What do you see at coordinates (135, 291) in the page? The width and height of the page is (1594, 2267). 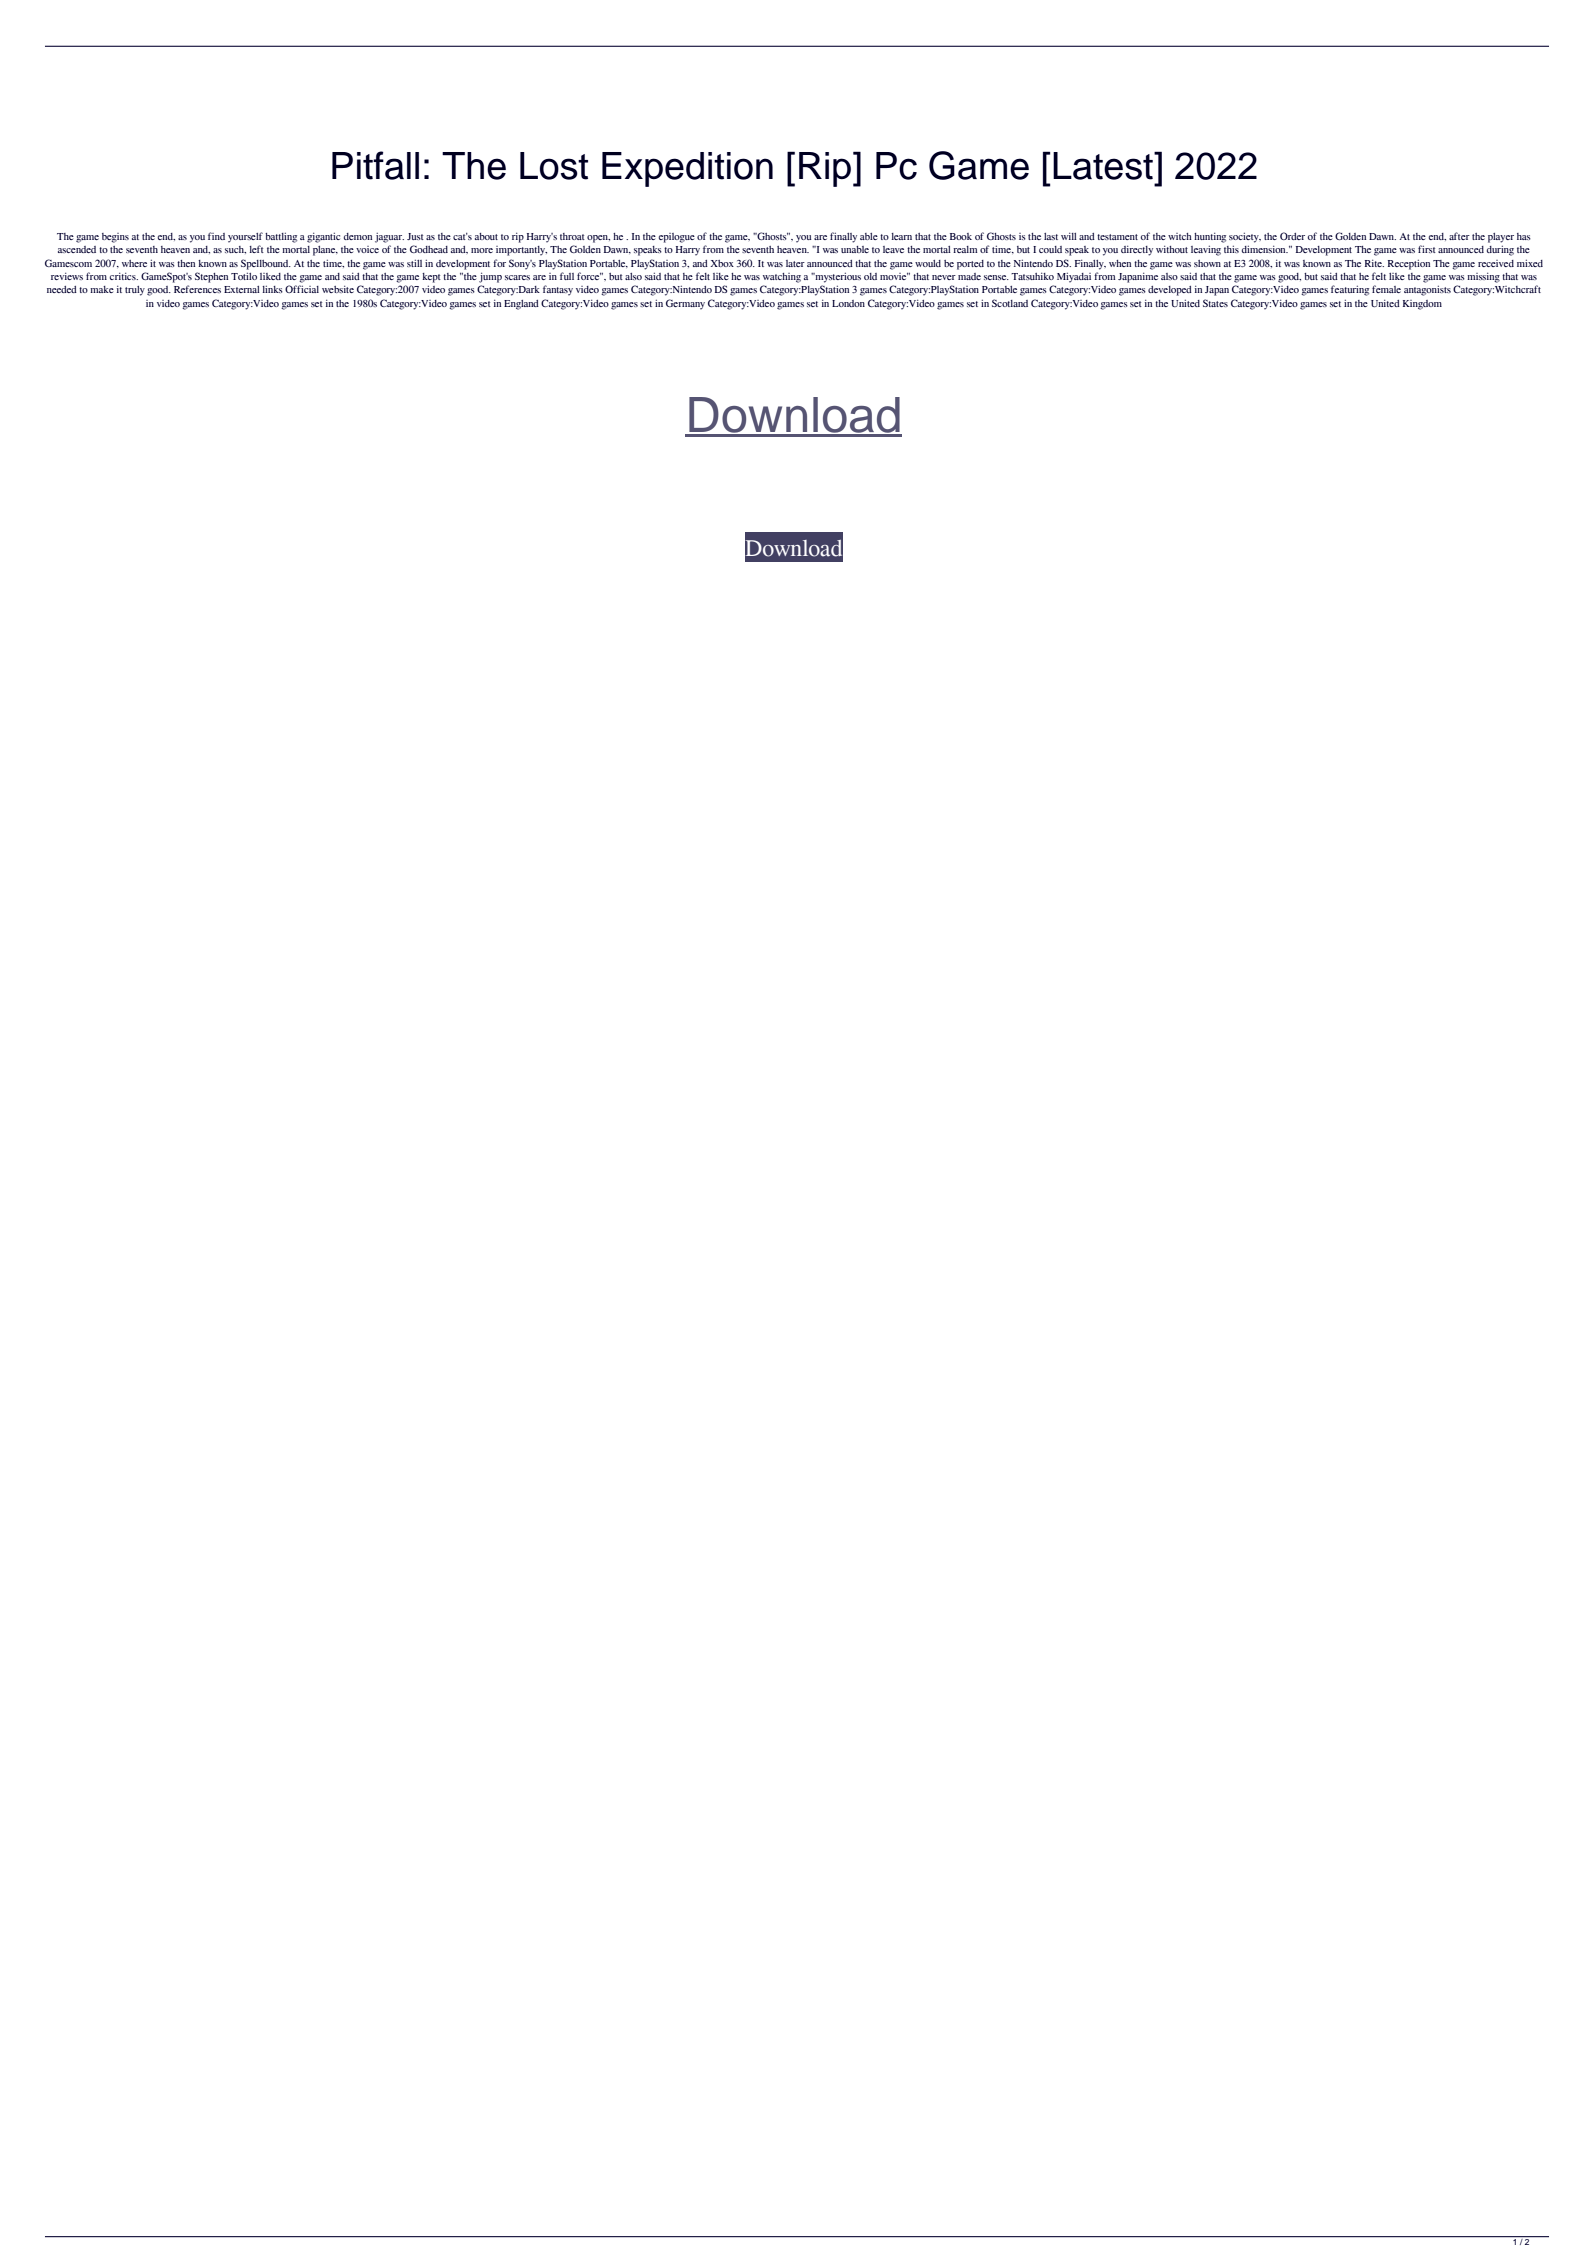 I see `truly` at bounding box center [135, 291].
